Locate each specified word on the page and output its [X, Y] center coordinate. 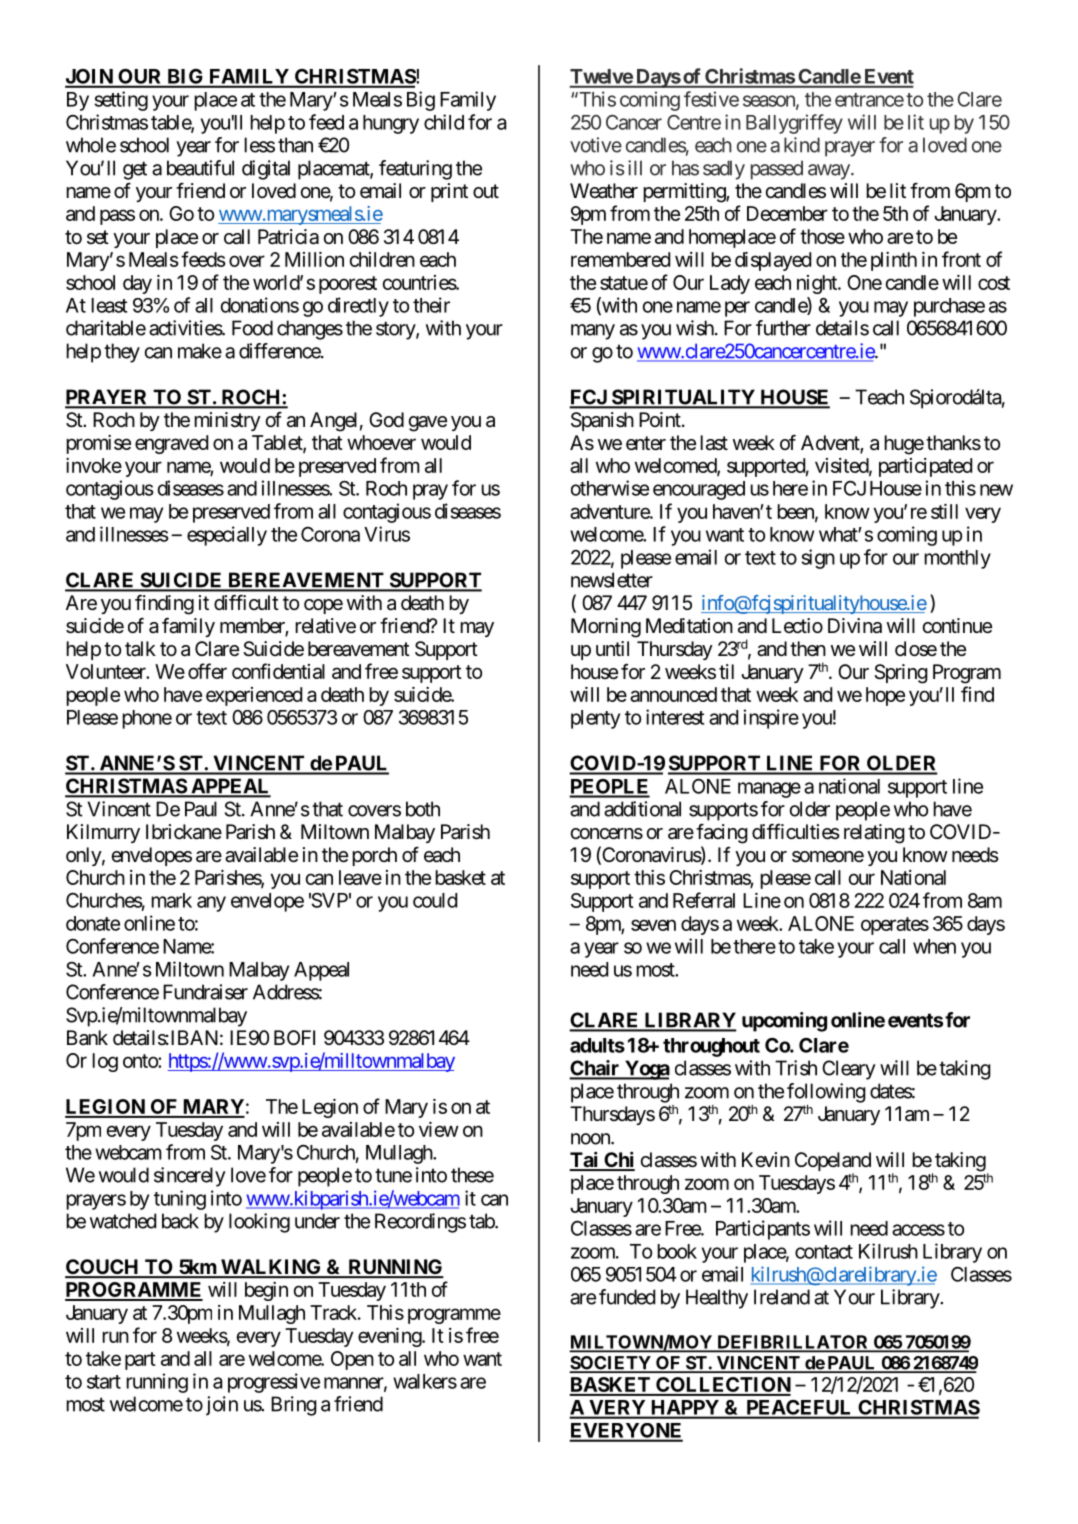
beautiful [200, 168]
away [829, 172]
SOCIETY [611, 1364]
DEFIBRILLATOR [793, 1343]
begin [266, 1291]
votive [596, 145]
